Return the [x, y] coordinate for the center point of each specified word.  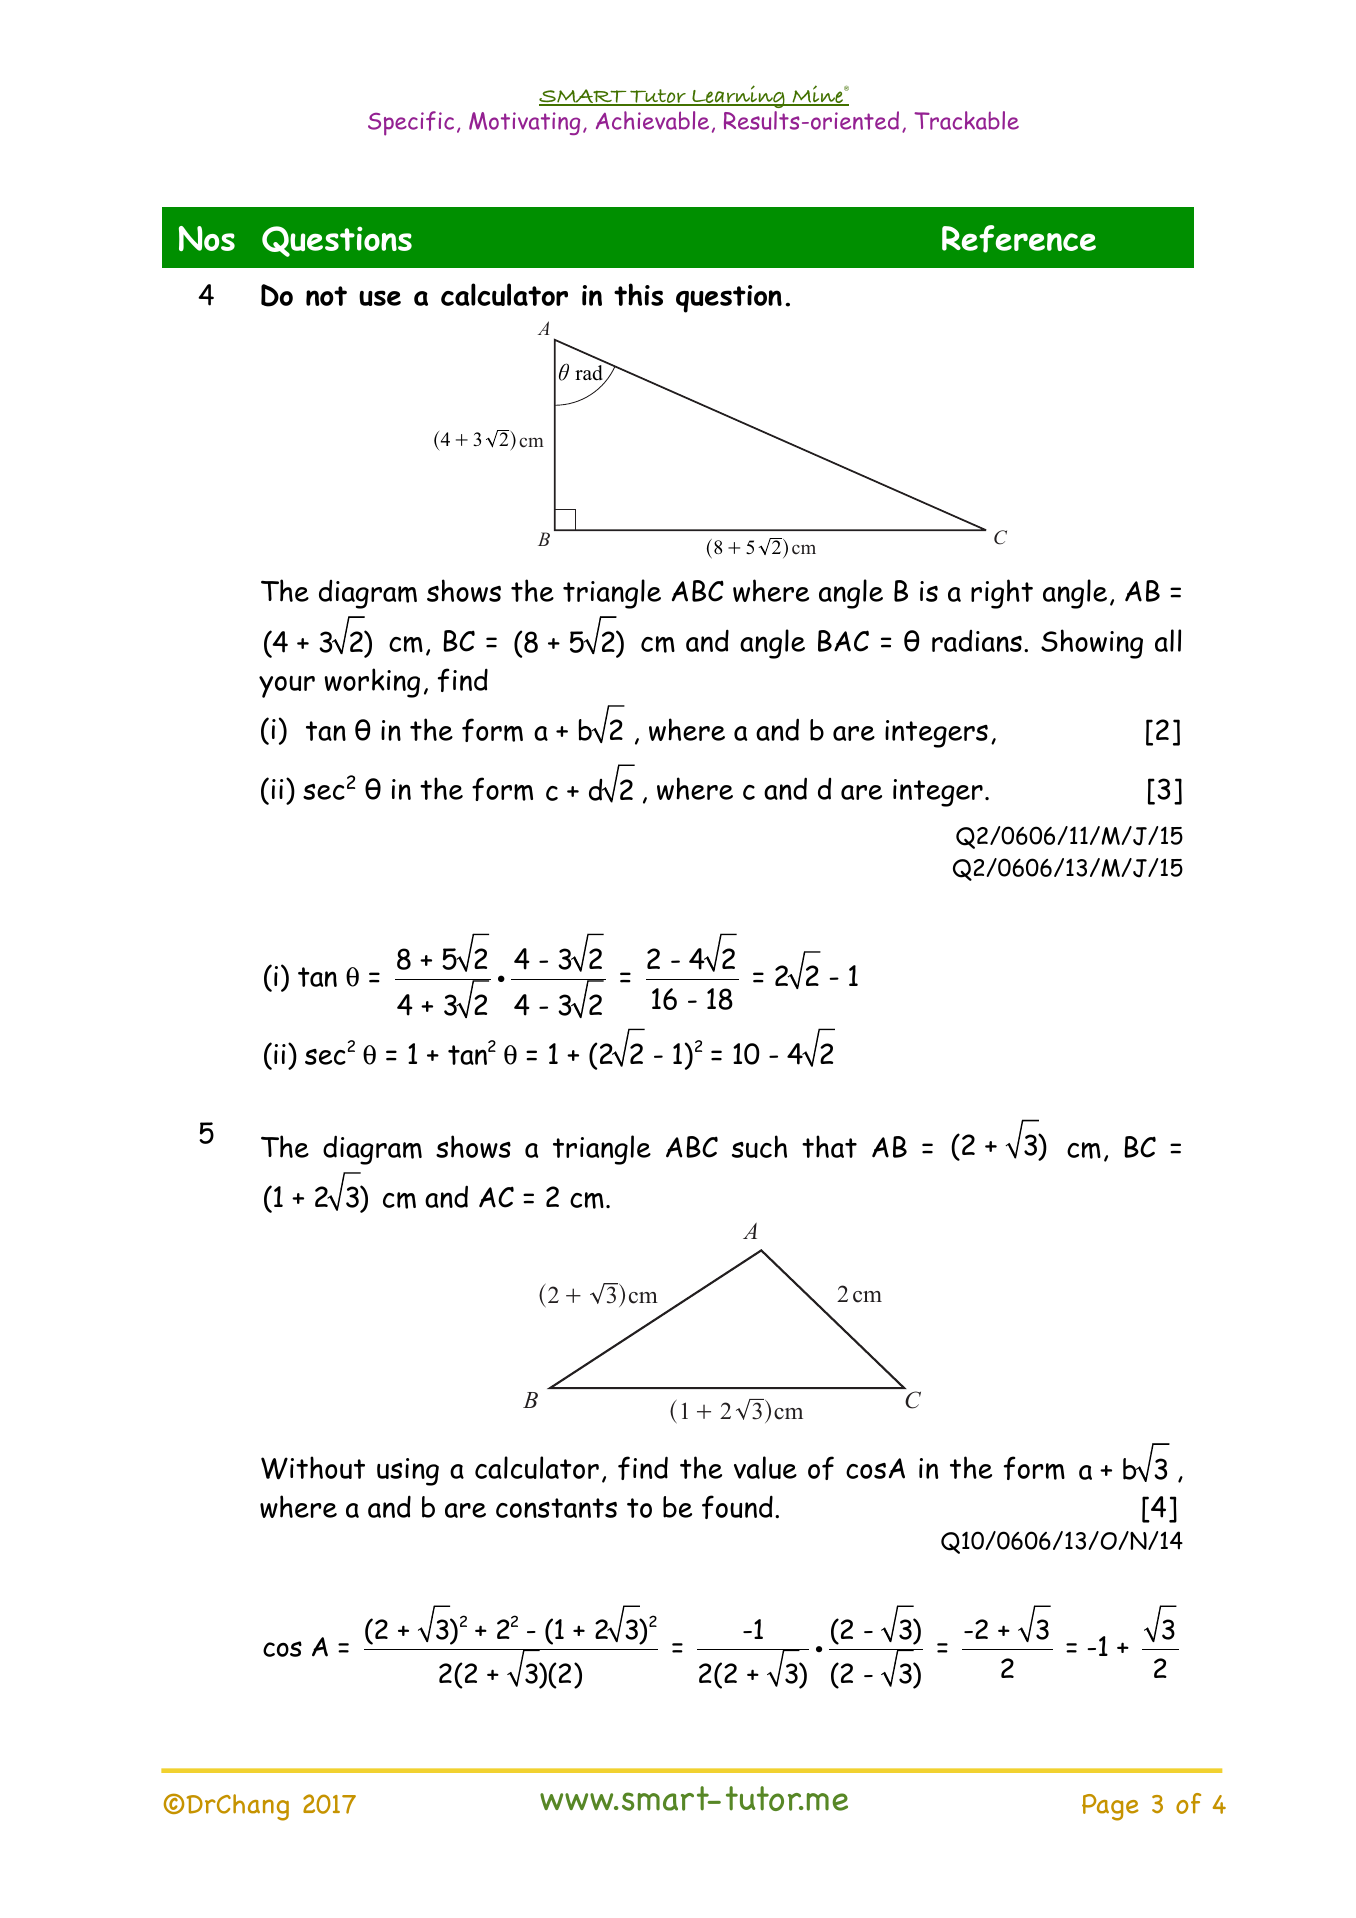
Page [1110, 1807]
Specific [411, 123]
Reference [1019, 239]
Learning [738, 96]
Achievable [652, 120]
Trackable [966, 120]
